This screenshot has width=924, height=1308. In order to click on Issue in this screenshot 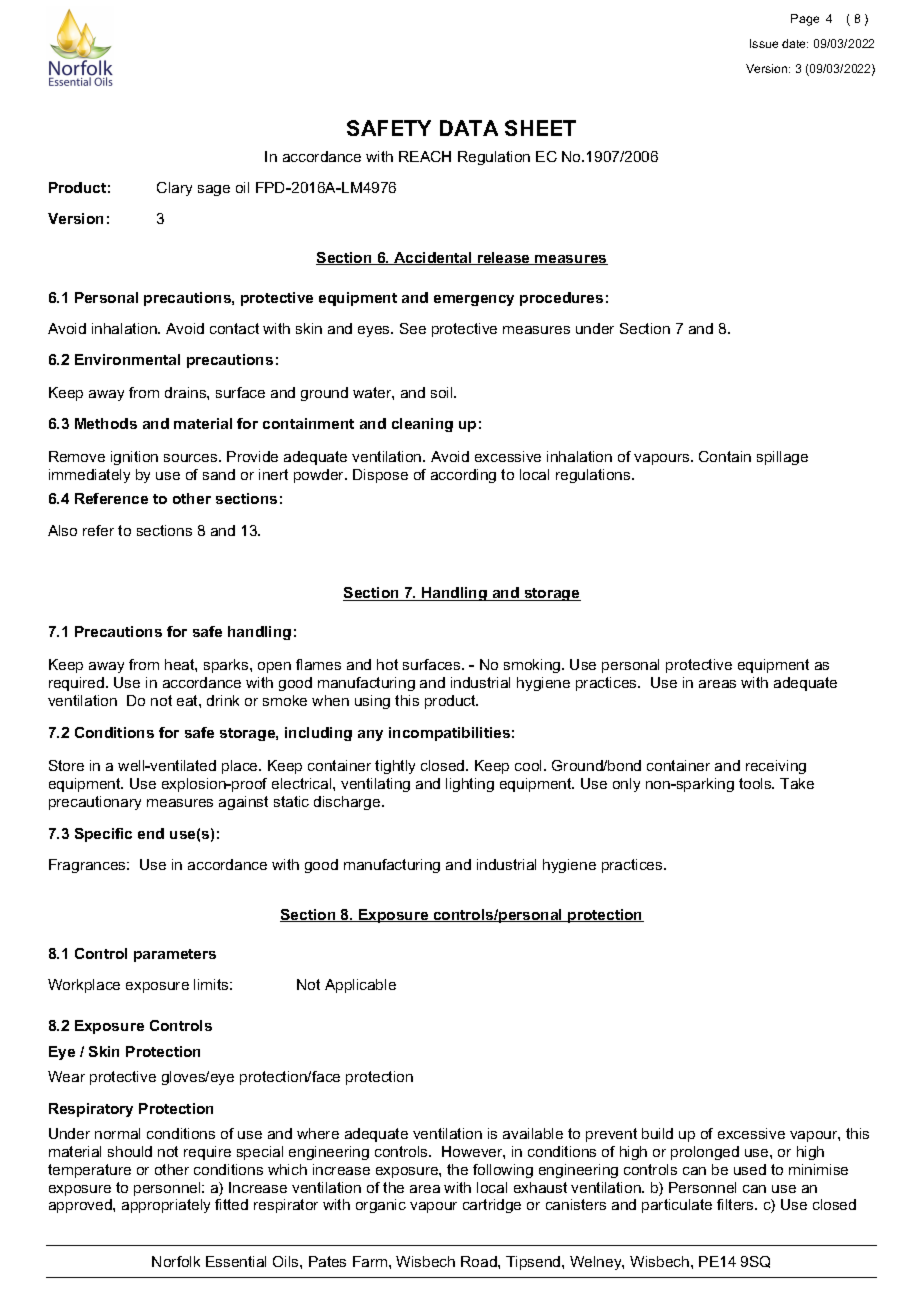, I will do `click(764, 43)`.
